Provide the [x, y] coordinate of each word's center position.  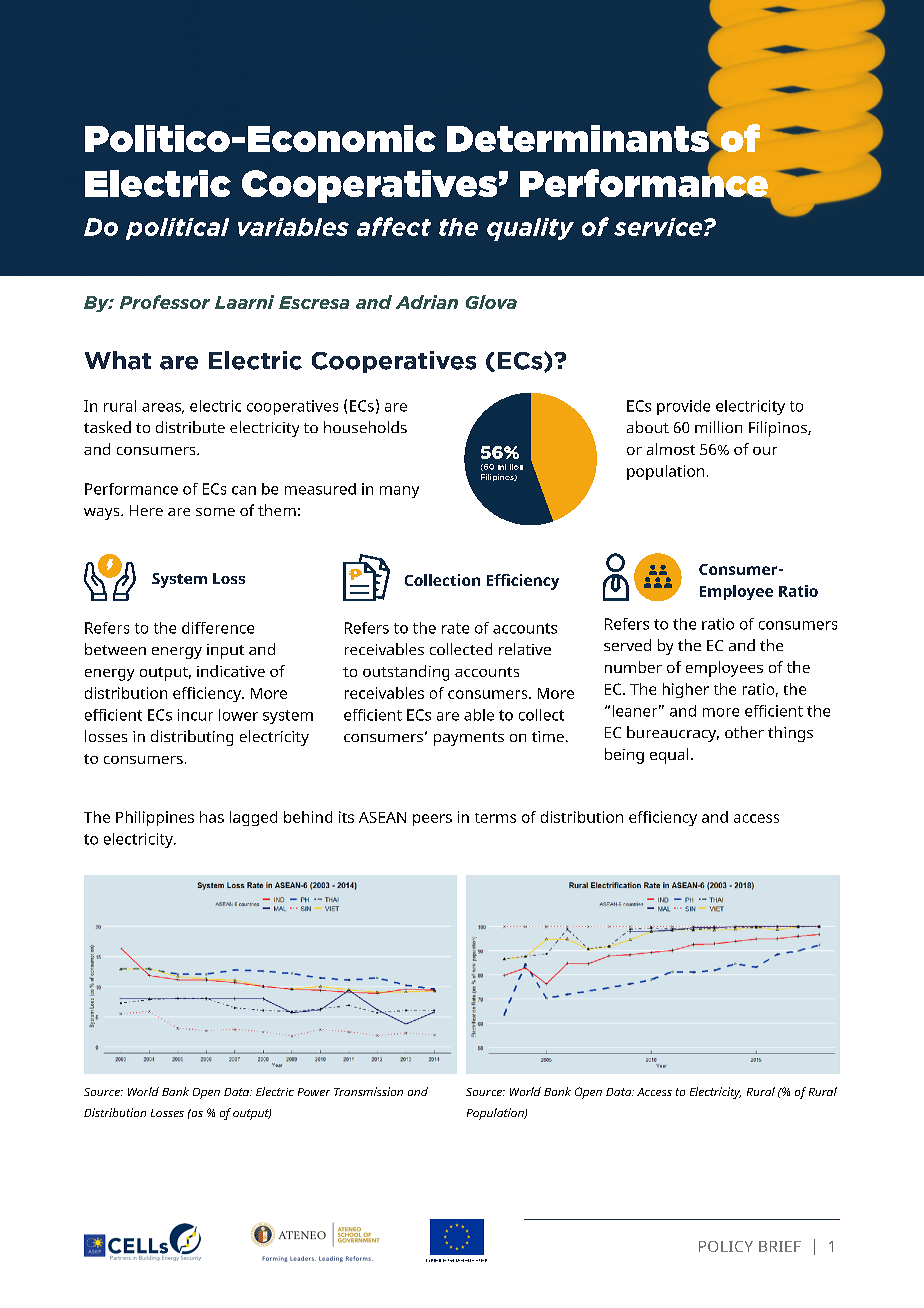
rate [455, 628]
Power [314, 1092]
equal [669, 756]
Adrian [427, 302]
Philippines [155, 818]
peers [432, 820]
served [627, 645]
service [659, 227]
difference [218, 628]
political [177, 229]
